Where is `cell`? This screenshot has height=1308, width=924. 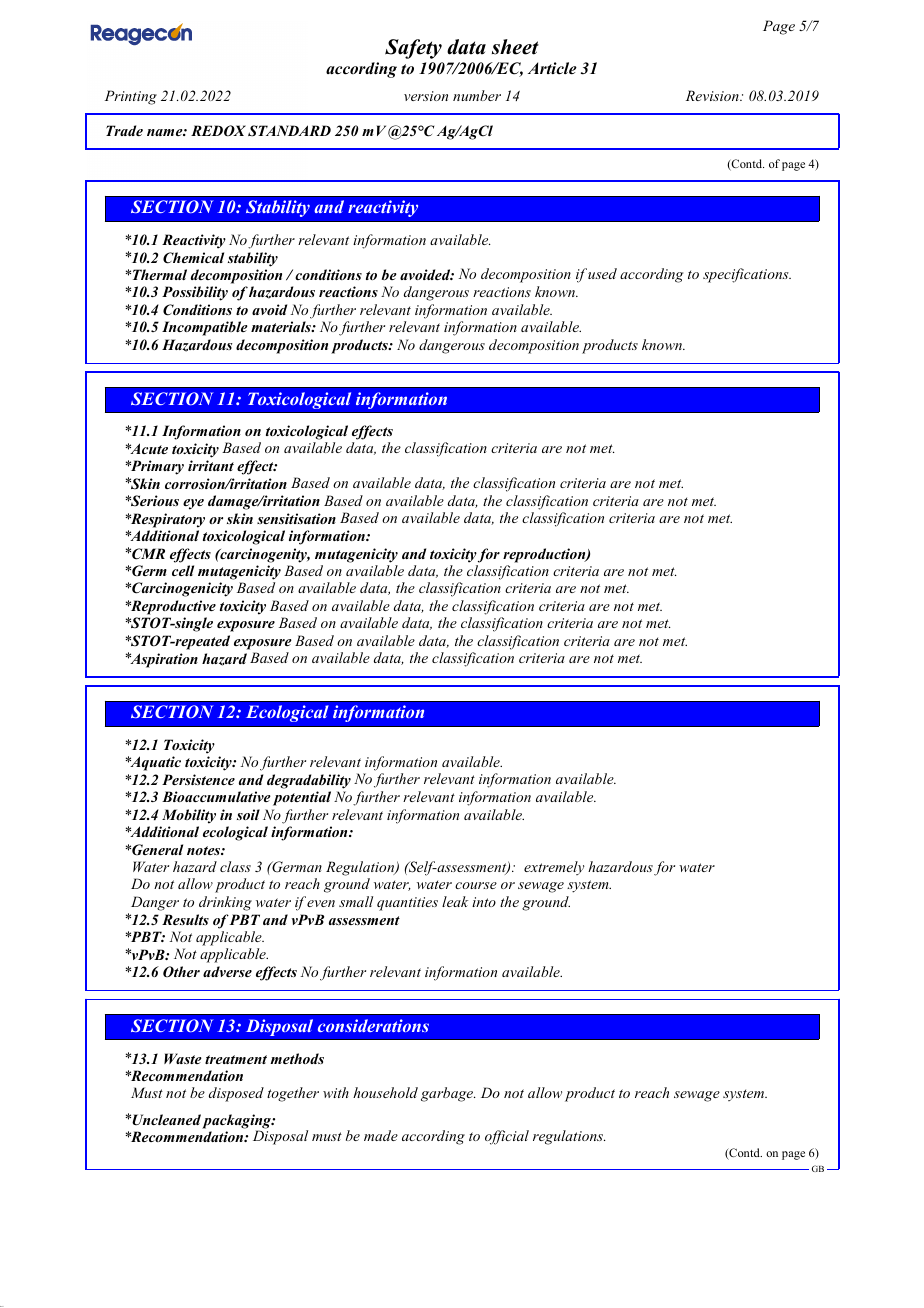
cell is located at coordinates (183, 570).
